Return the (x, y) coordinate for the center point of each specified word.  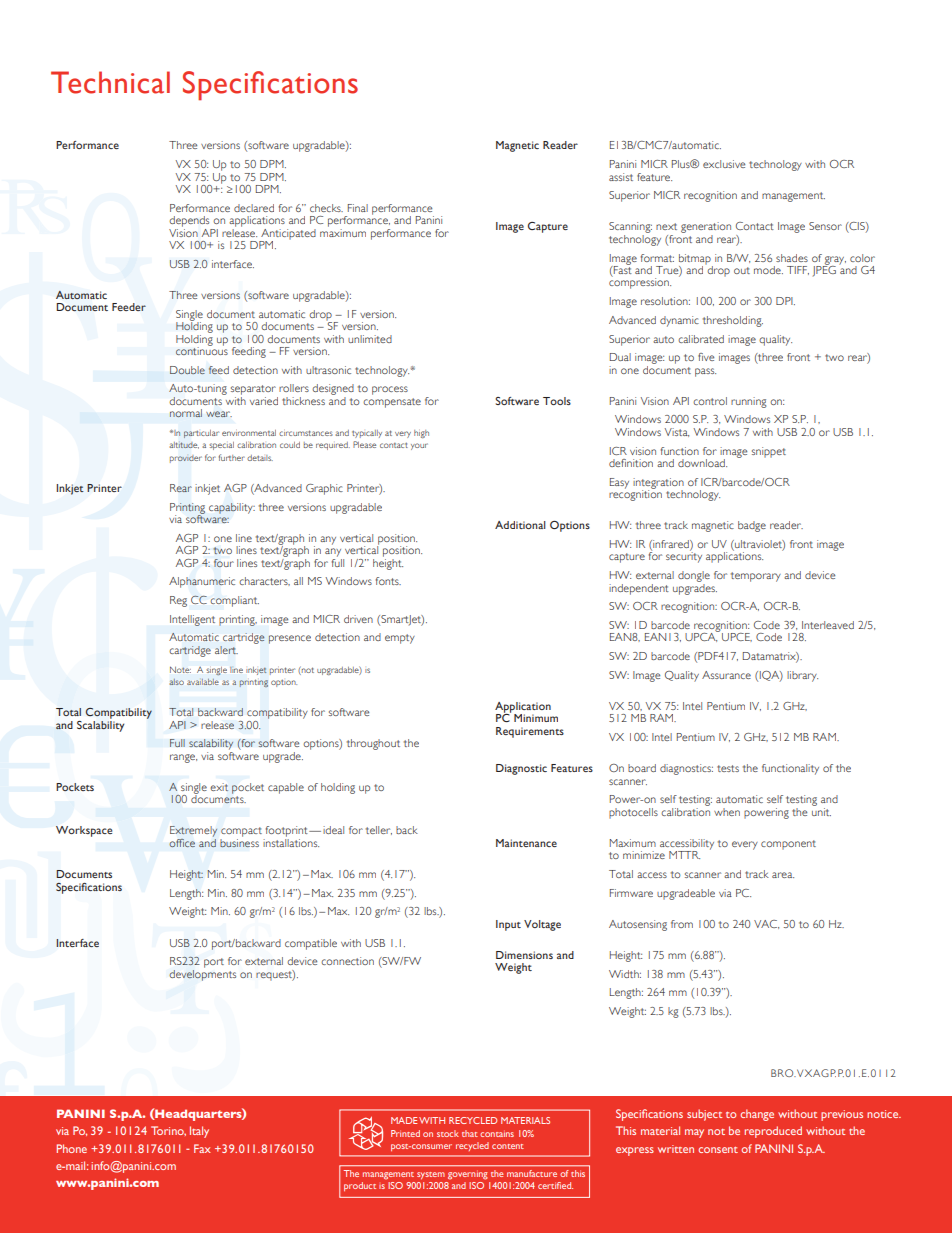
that (470, 1133)
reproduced (773, 1132)
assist (621, 177)
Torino (168, 1131)
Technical (110, 82)
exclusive (724, 164)
